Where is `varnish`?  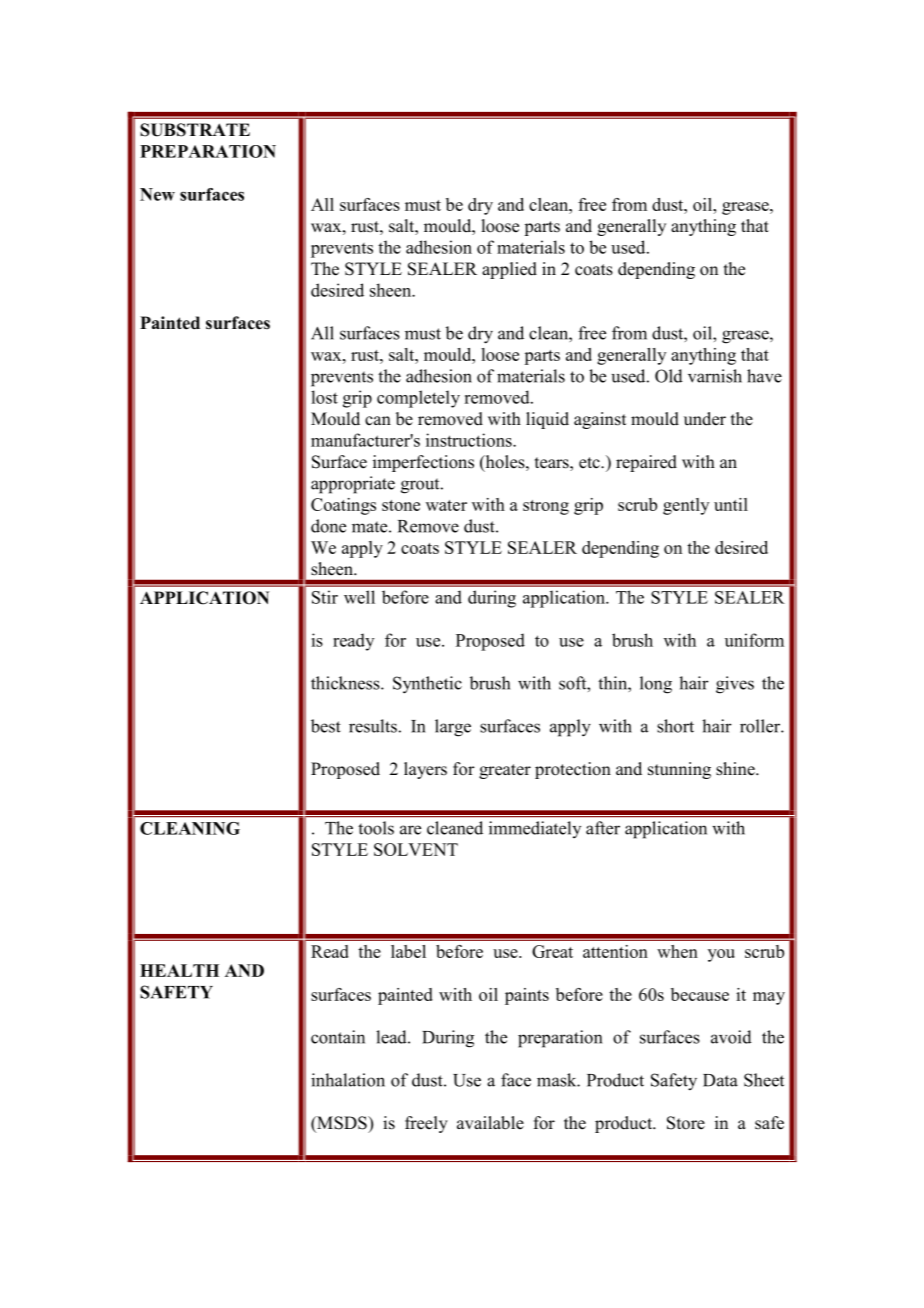
varnish is located at coordinates (715, 376).
